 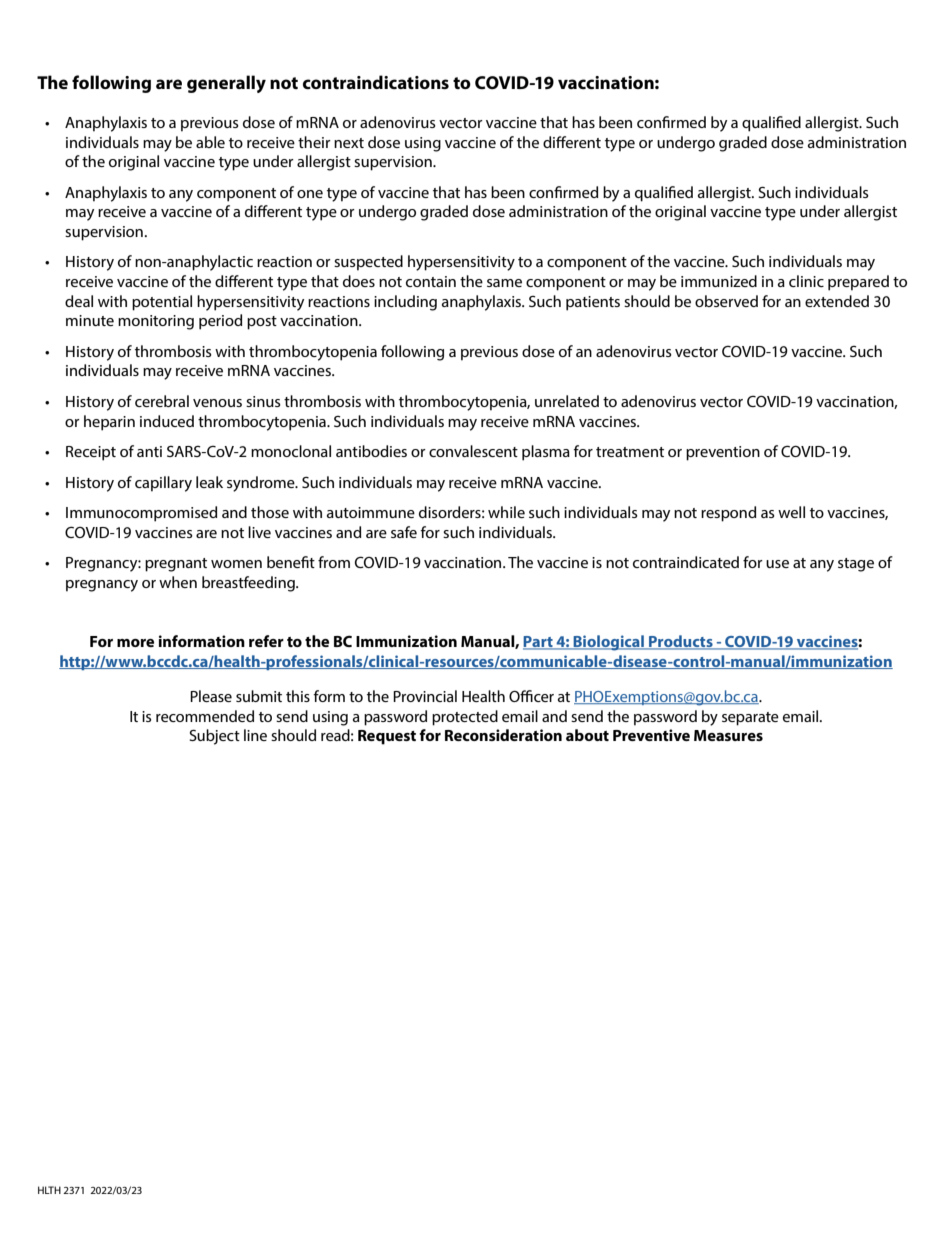 I want to click on protected, so click(x=465, y=718).
